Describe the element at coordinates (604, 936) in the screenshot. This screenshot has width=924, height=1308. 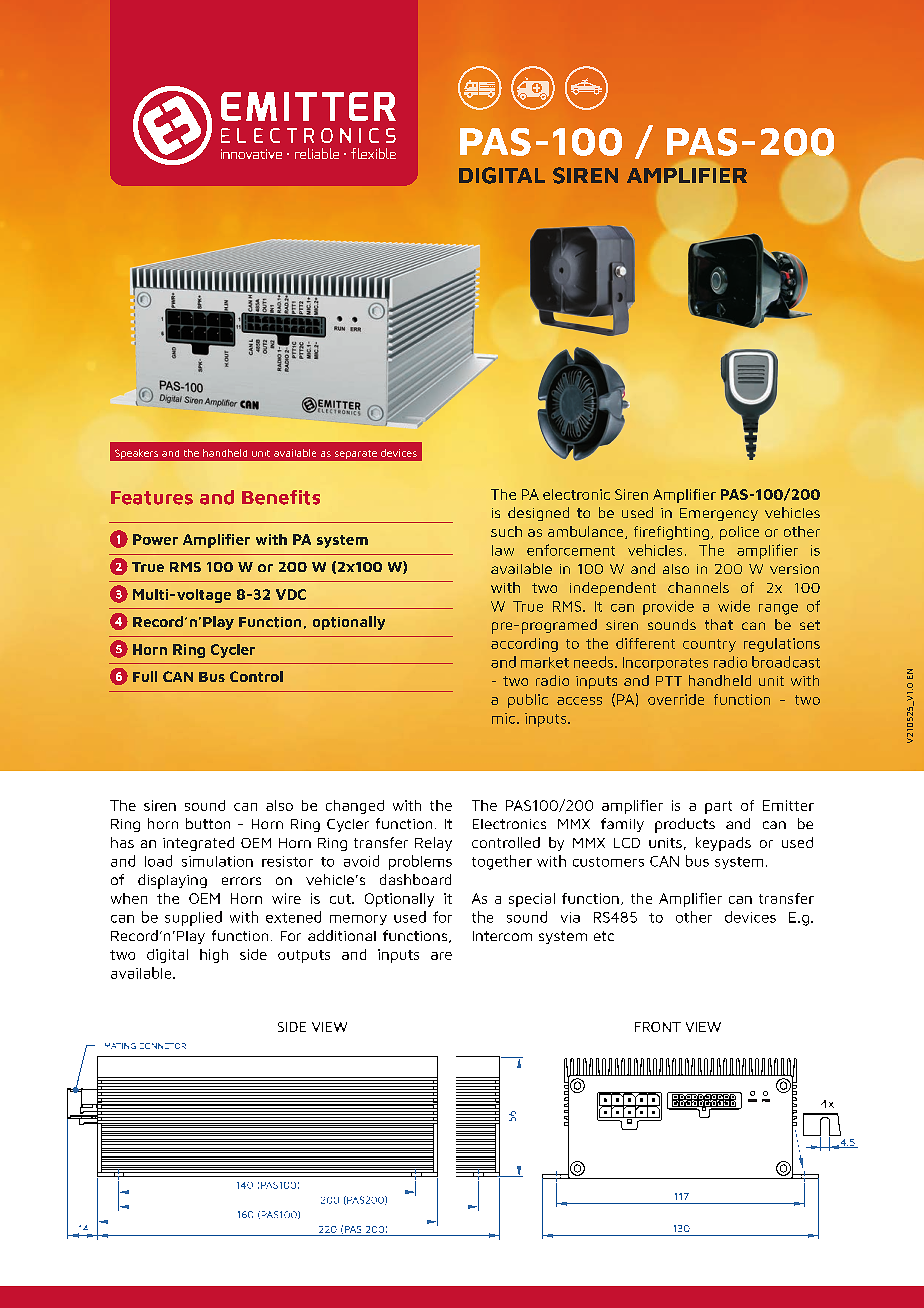
I see `etc` at that location.
